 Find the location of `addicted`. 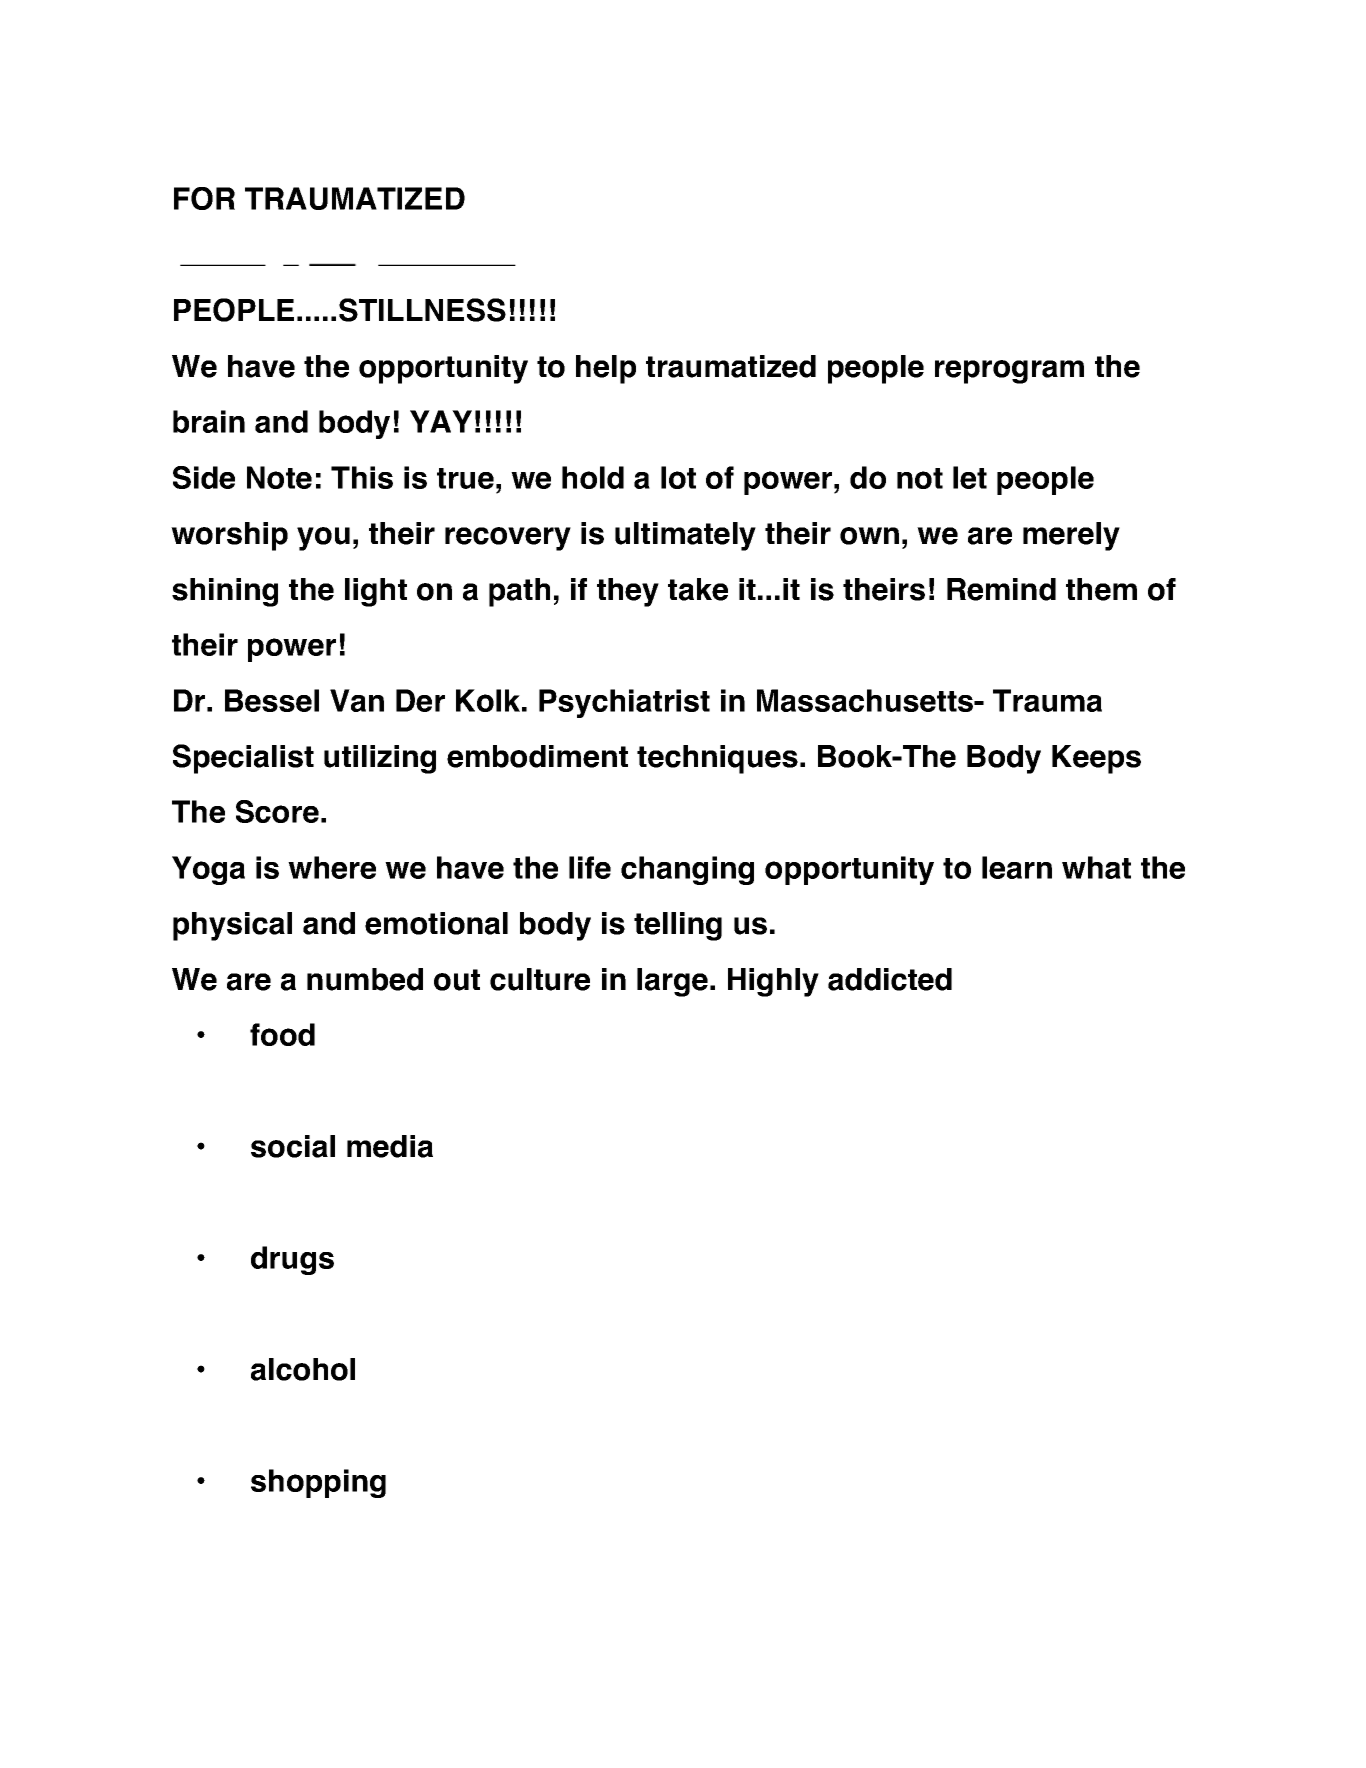

addicted is located at coordinates (890, 979).
